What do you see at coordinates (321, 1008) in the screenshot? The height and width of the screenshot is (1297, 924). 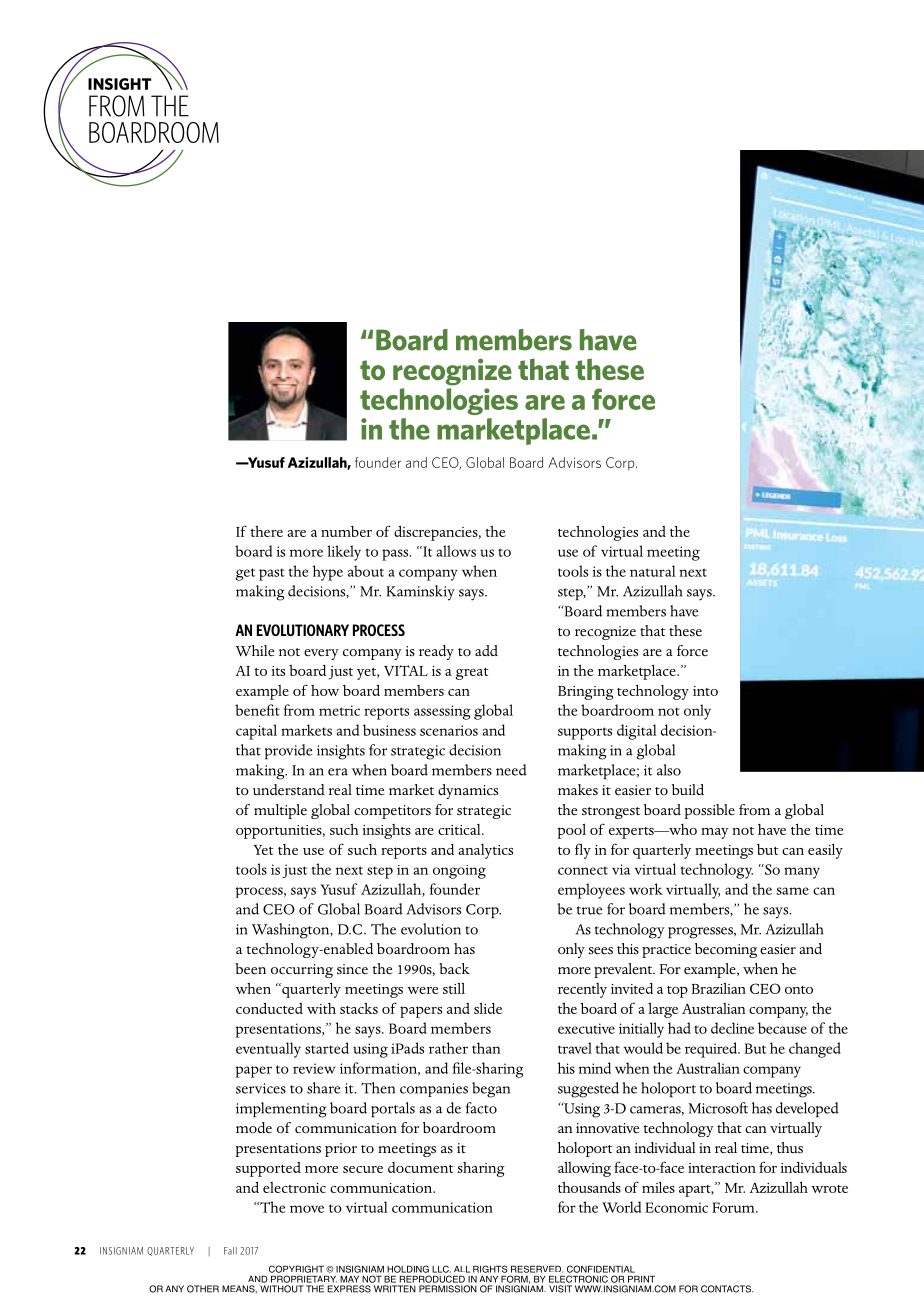 I see `with` at bounding box center [321, 1008].
